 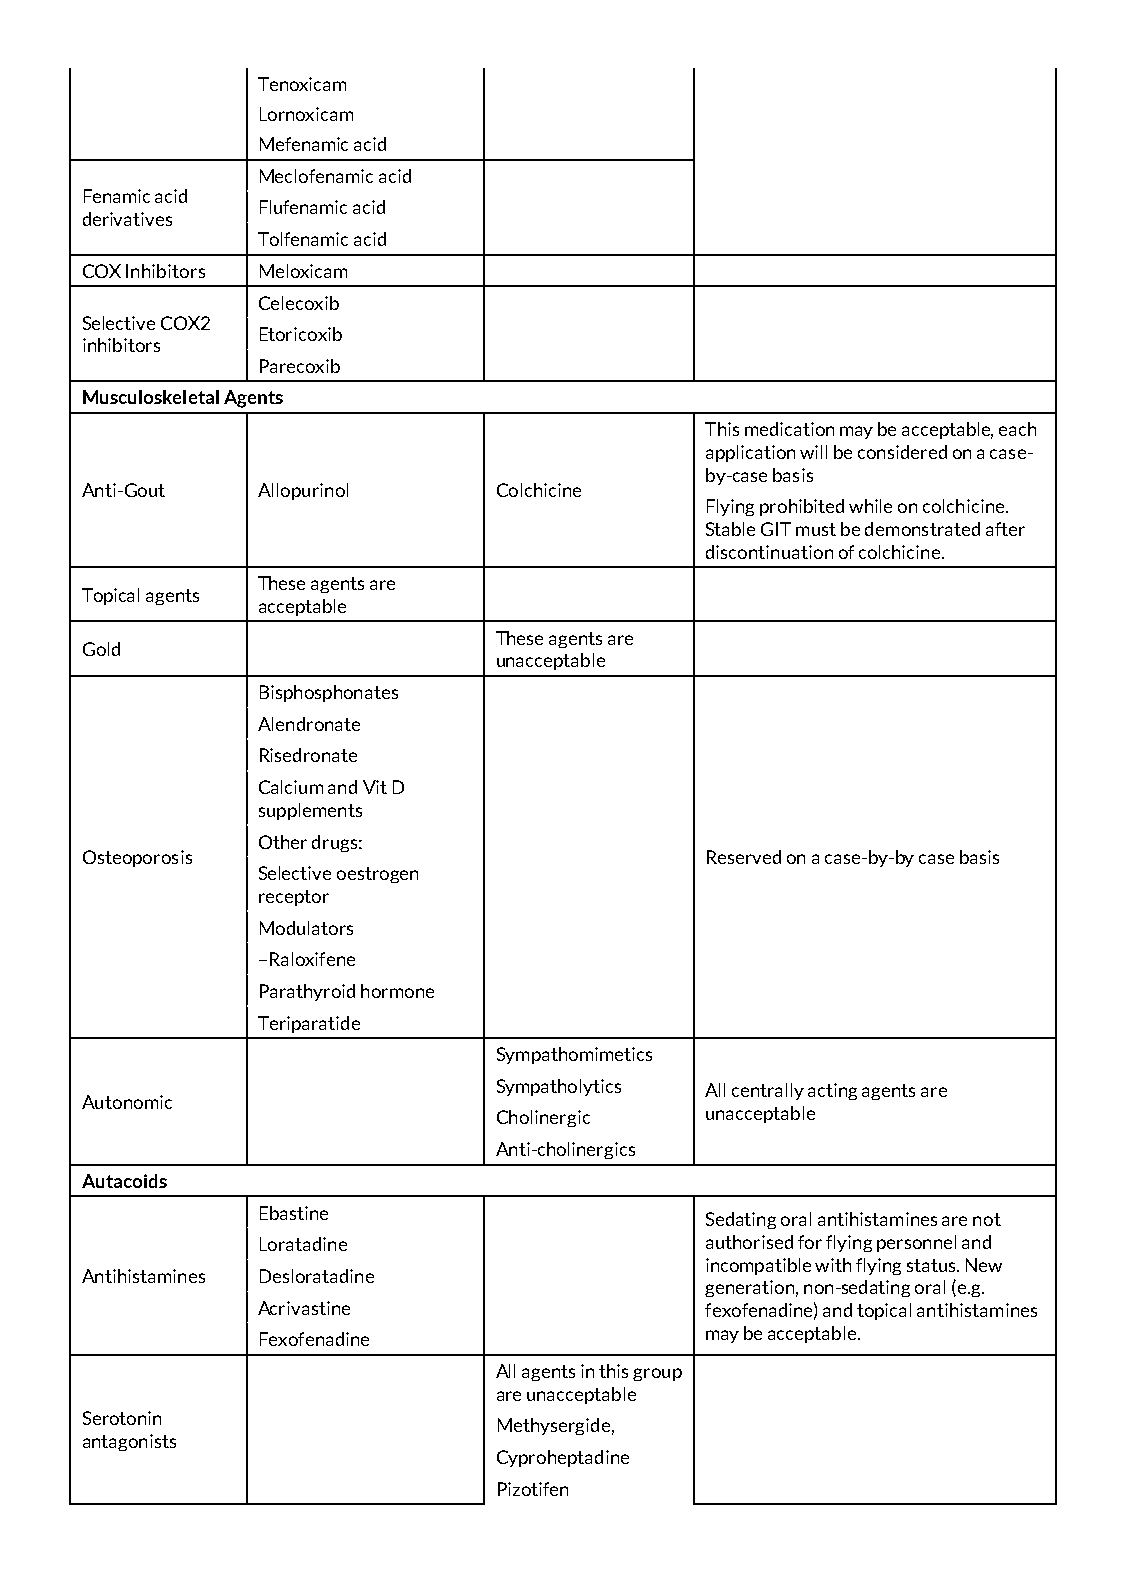 What do you see at coordinates (122, 1418) in the document?
I see `Serotonin` at bounding box center [122, 1418].
